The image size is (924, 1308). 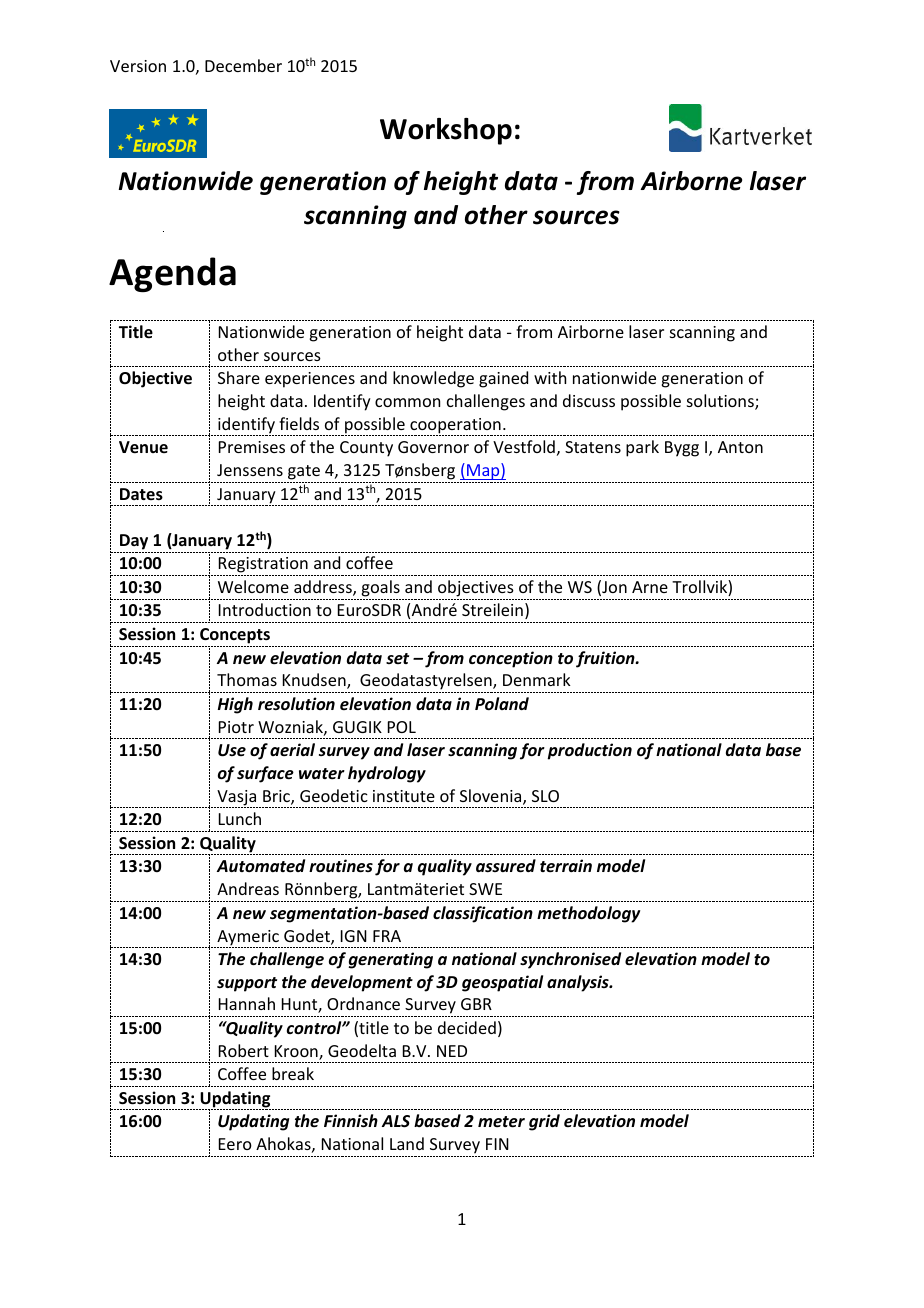 What do you see at coordinates (433, 379) in the screenshot?
I see `knowledge` at bounding box center [433, 379].
